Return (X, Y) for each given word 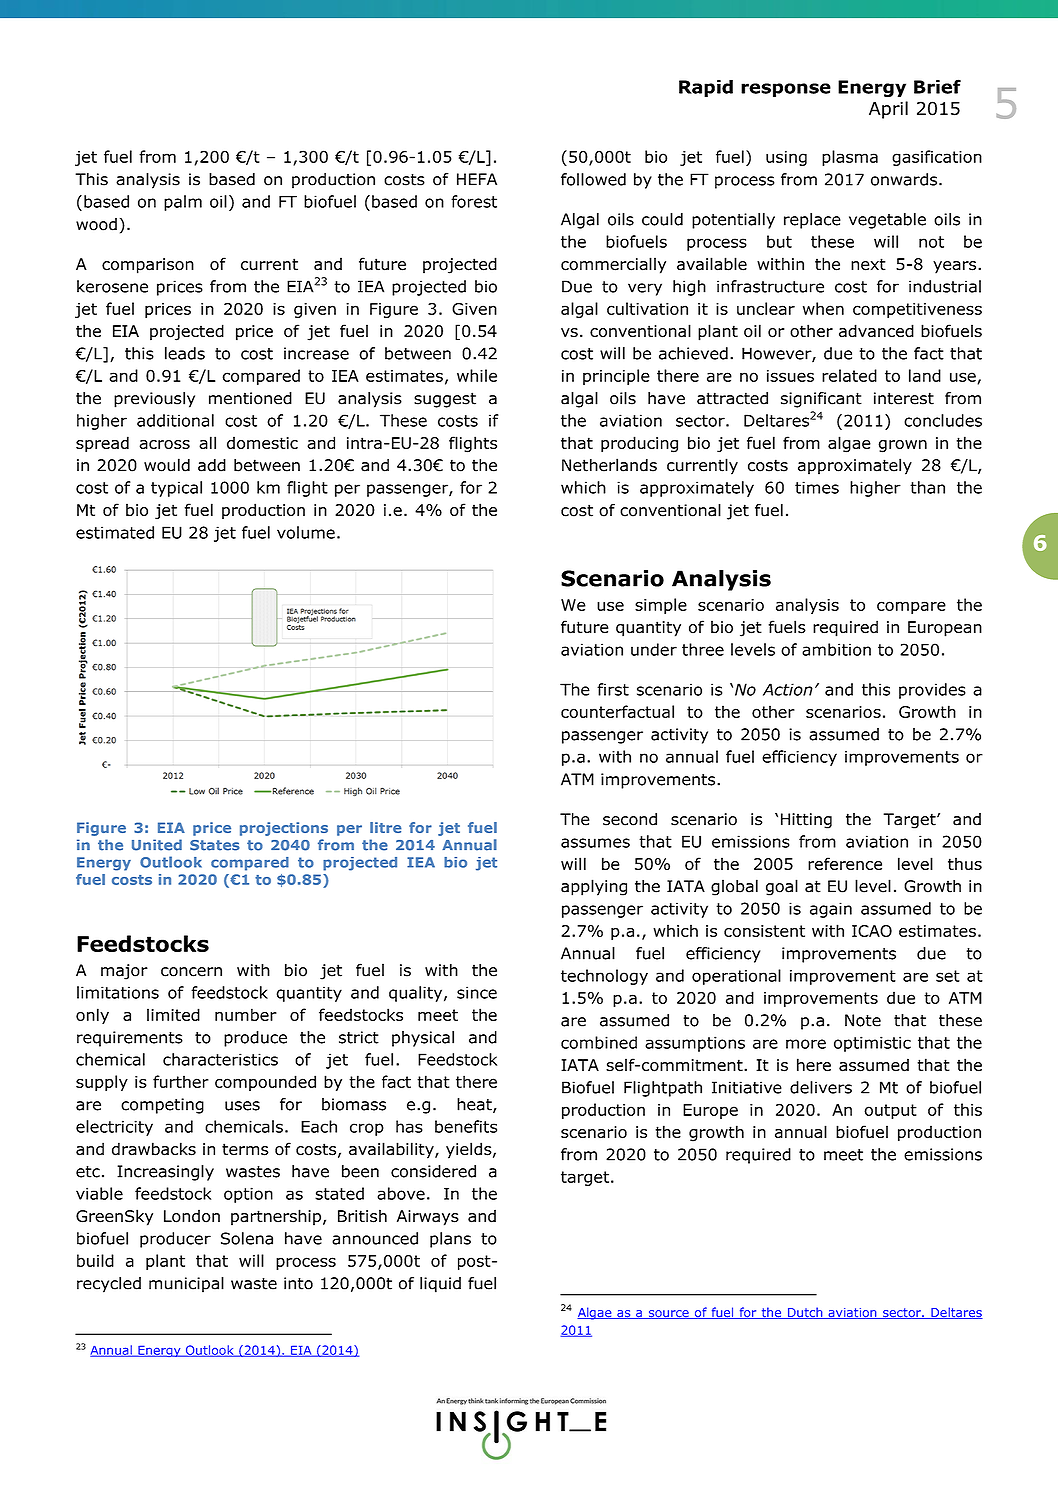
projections (284, 829)
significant (821, 400)
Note (863, 1020)
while (477, 375)
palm (183, 203)
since (477, 992)
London (192, 1216)
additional (175, 420)
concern (191, 972)
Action (788, 689)
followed (593, 179)
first (613, 689)
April (888, 110)
